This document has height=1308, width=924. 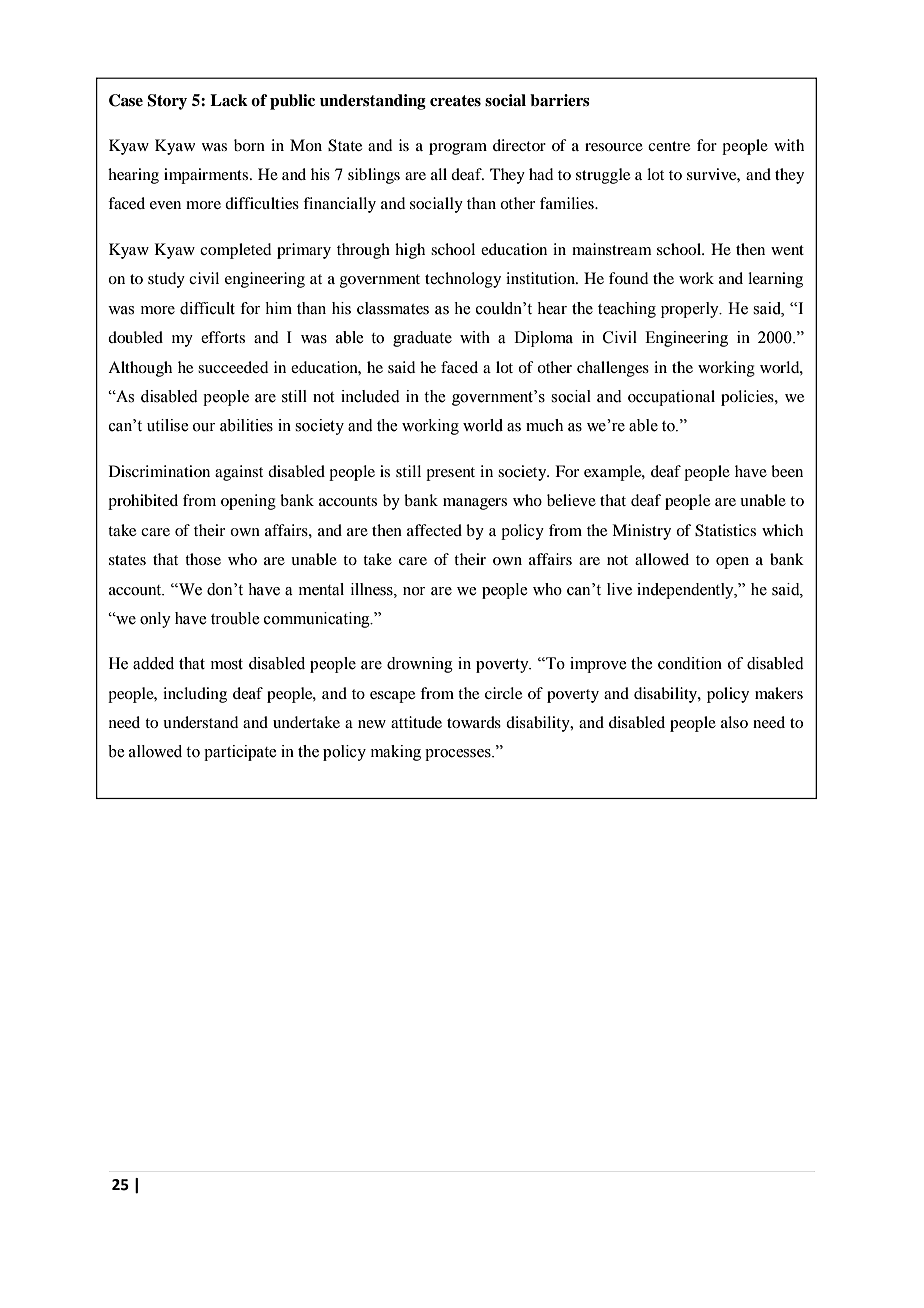 I want to click on centre, so click(x=669, y=146).
